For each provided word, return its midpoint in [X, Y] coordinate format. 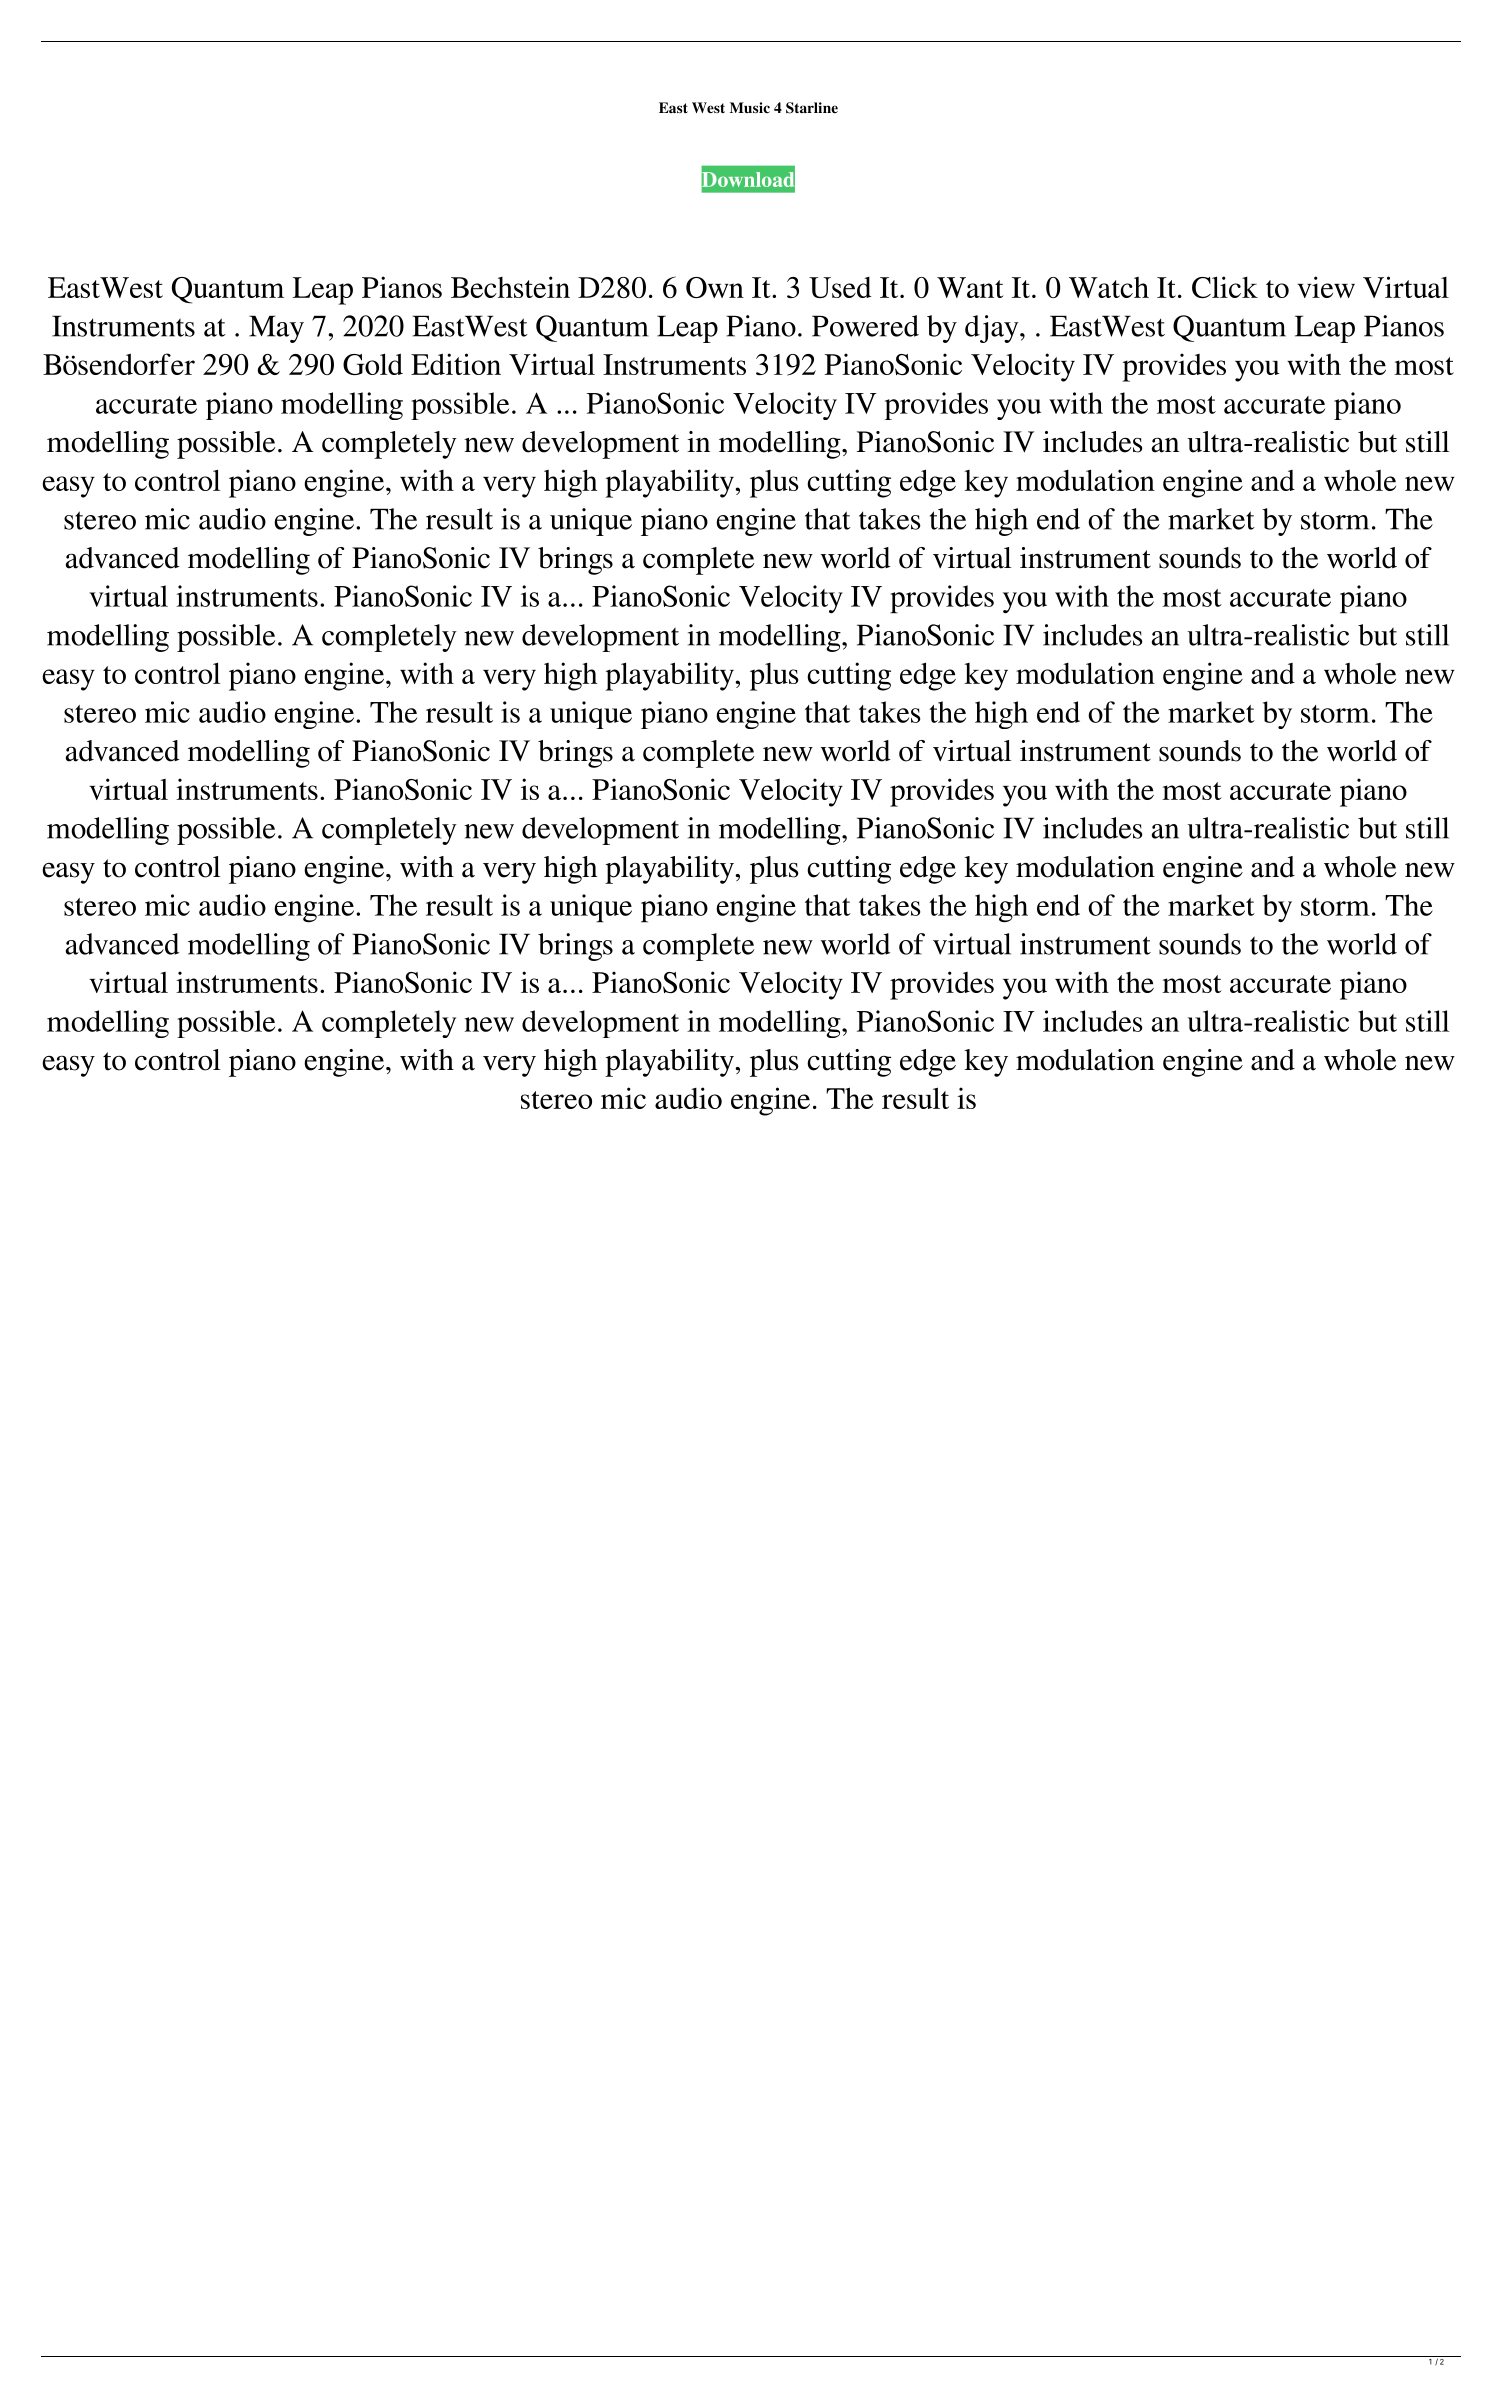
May [276, 329]
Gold [373, 364]
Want [970, 287]
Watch [1109, 287]
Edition [456, 364]
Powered [865, 326]
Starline [812, 108]
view [1326, 287]
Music [750, 107]
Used [840, 287]
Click [1225, 287]
